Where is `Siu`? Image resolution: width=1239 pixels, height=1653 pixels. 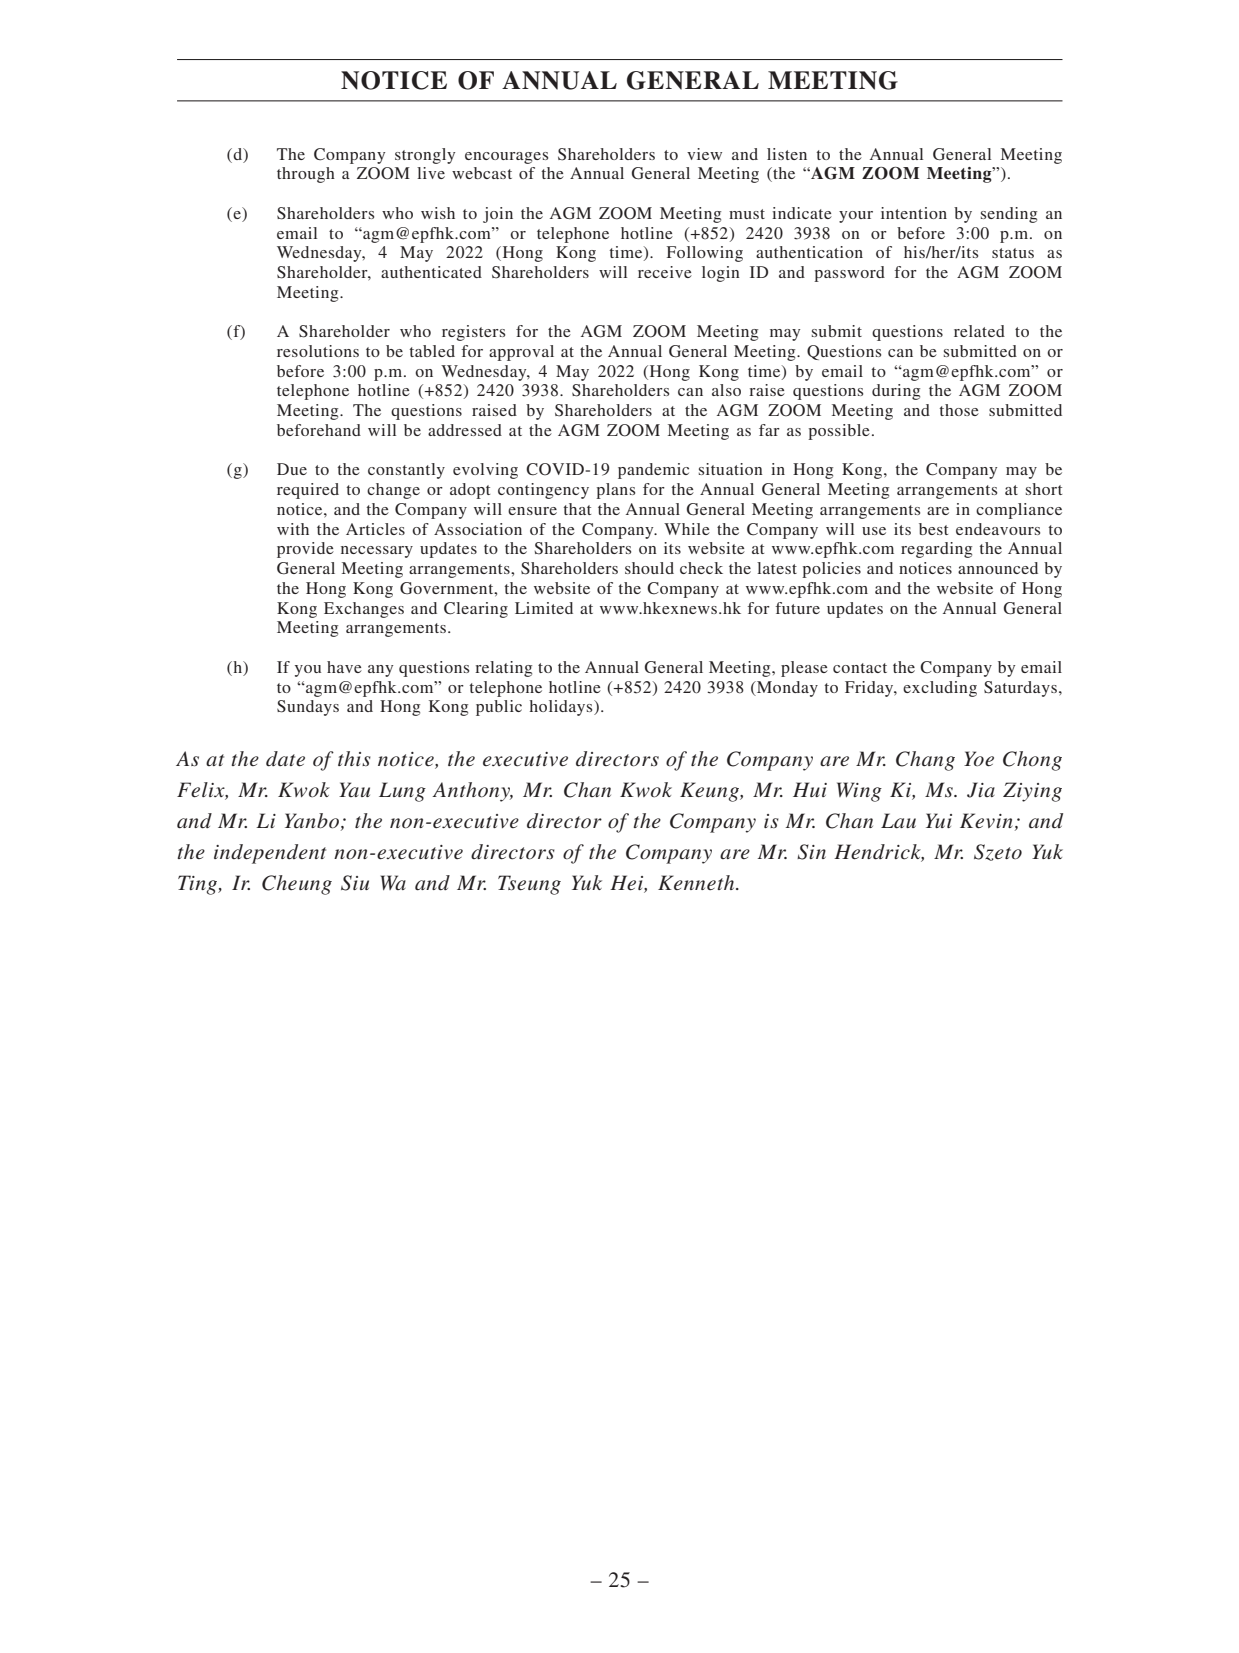 Siu is located at coordinates (355, 883).
